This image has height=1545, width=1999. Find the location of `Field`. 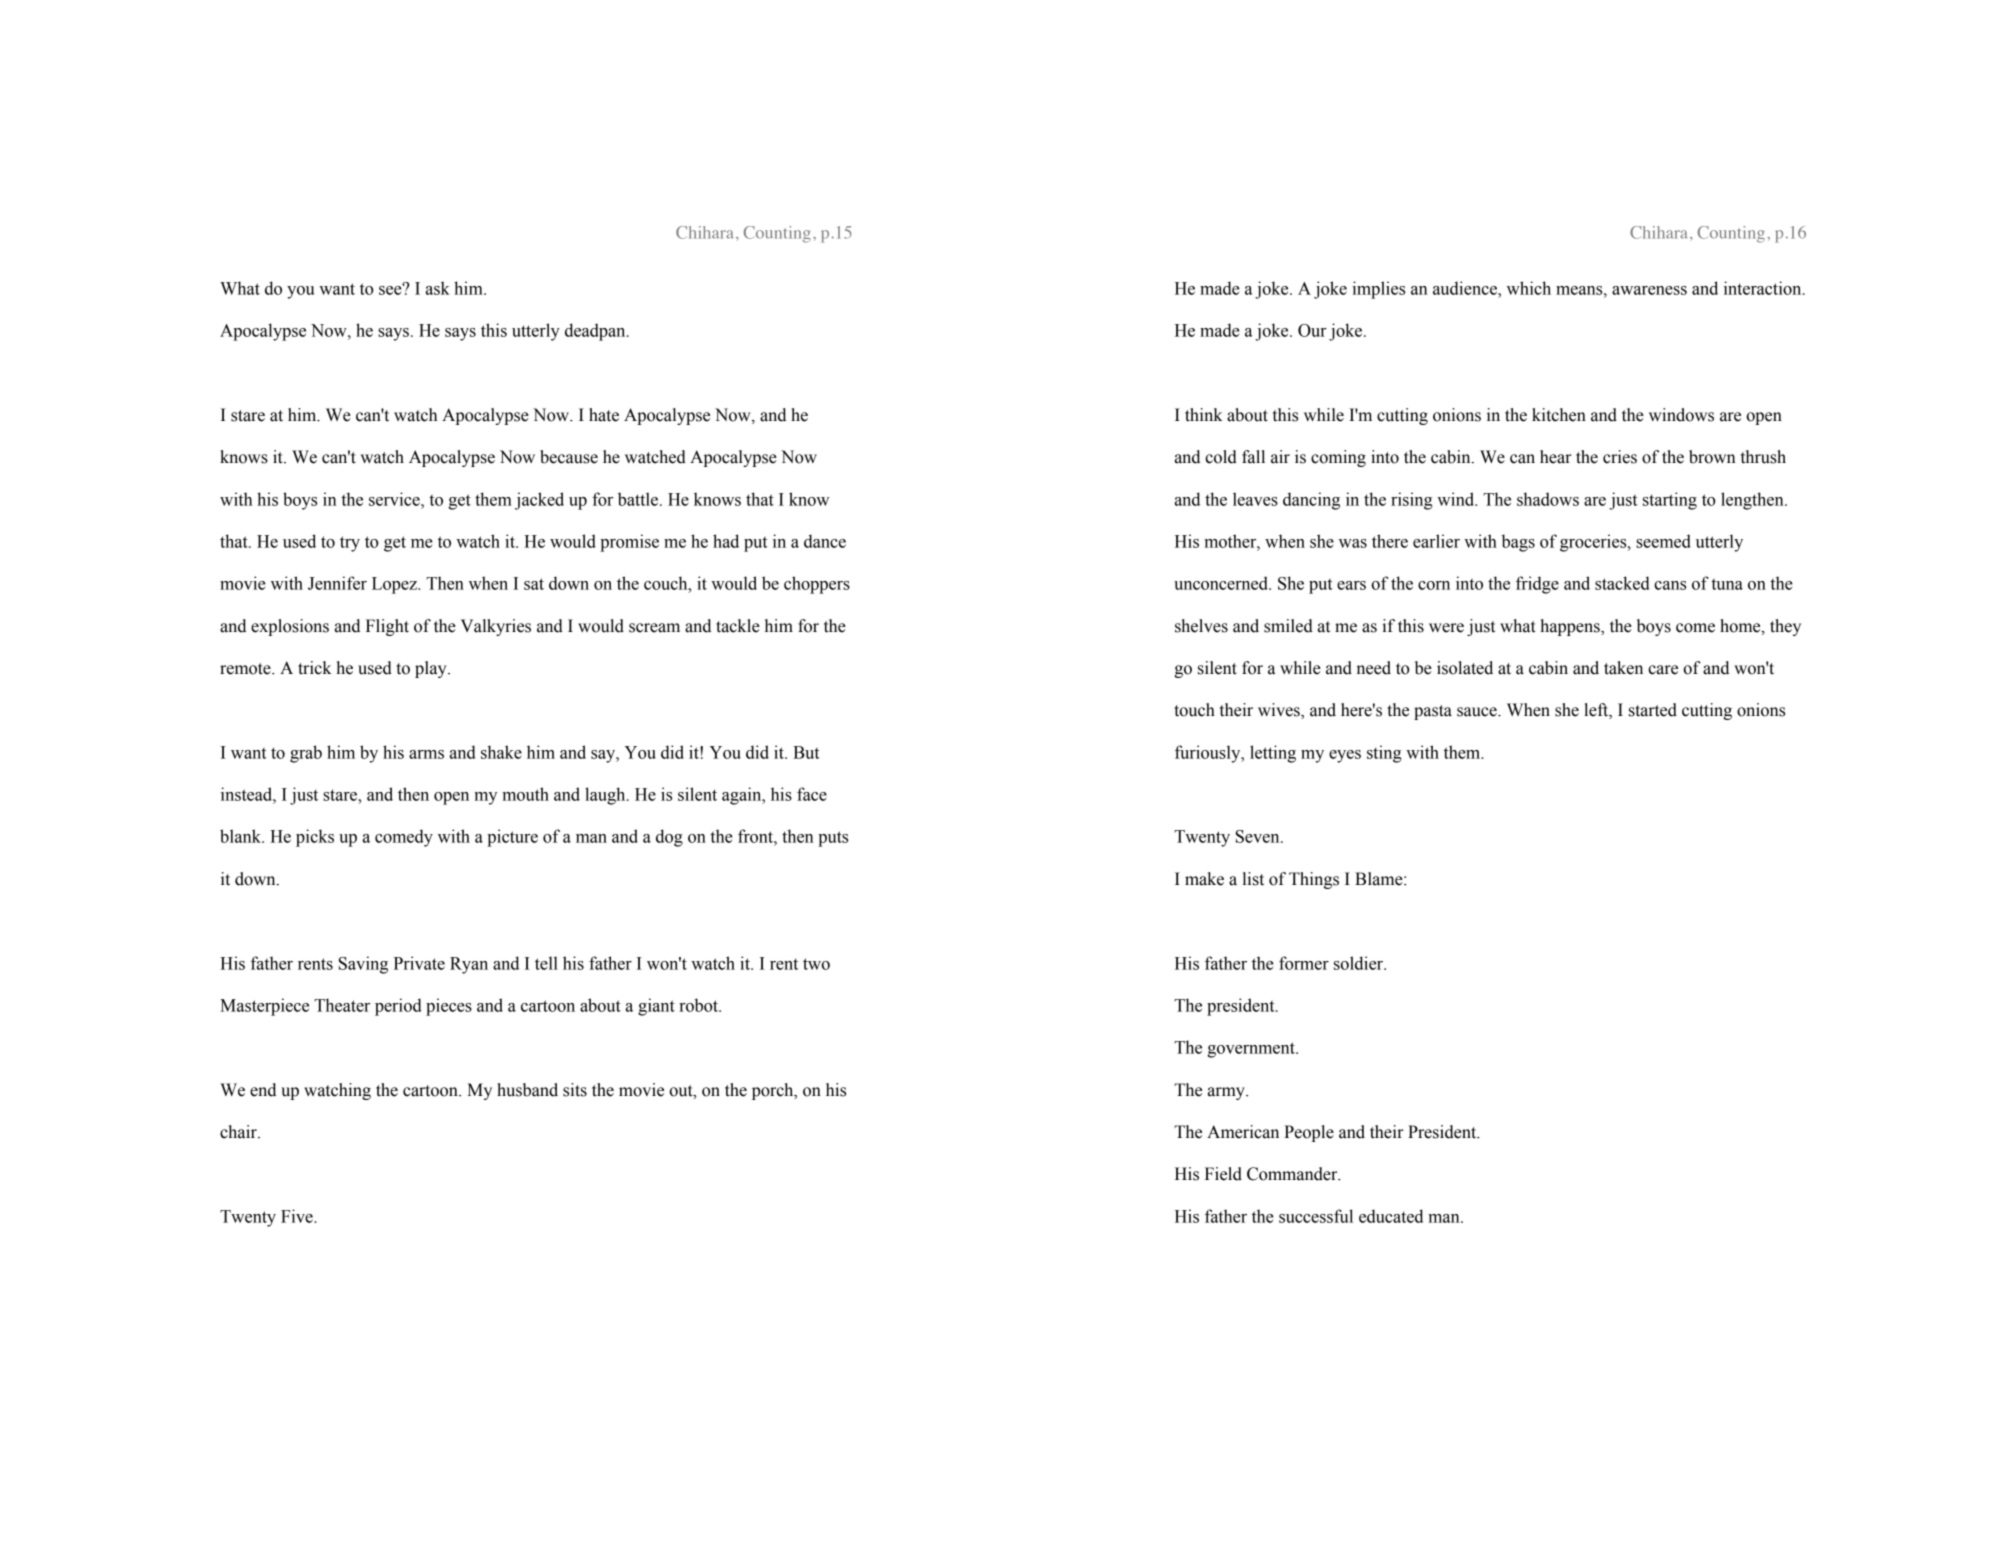

Field is located at coordinates (1223, 1174).
